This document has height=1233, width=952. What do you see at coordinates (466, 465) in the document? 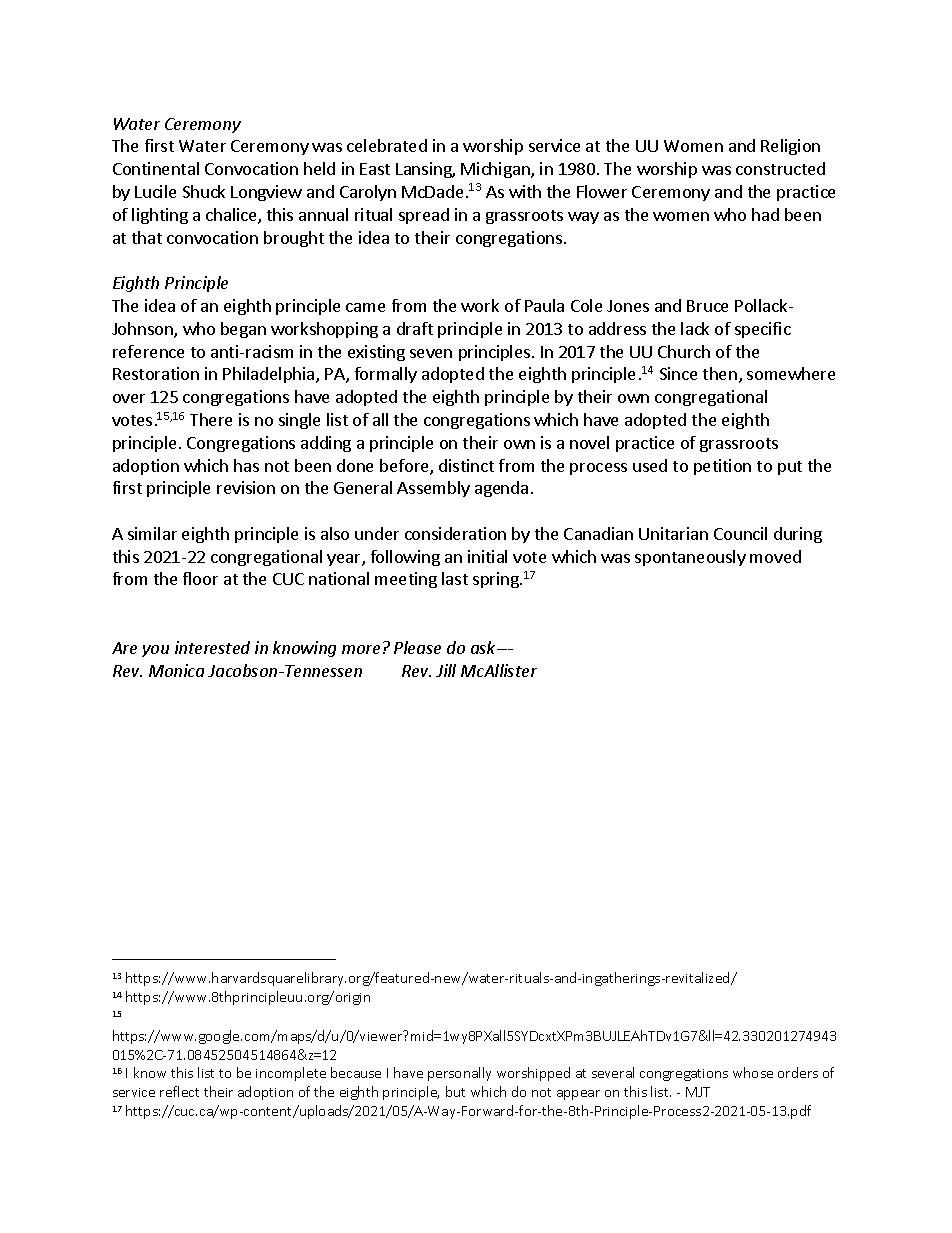
I see `distinct` at bounding box center [466, 465].
